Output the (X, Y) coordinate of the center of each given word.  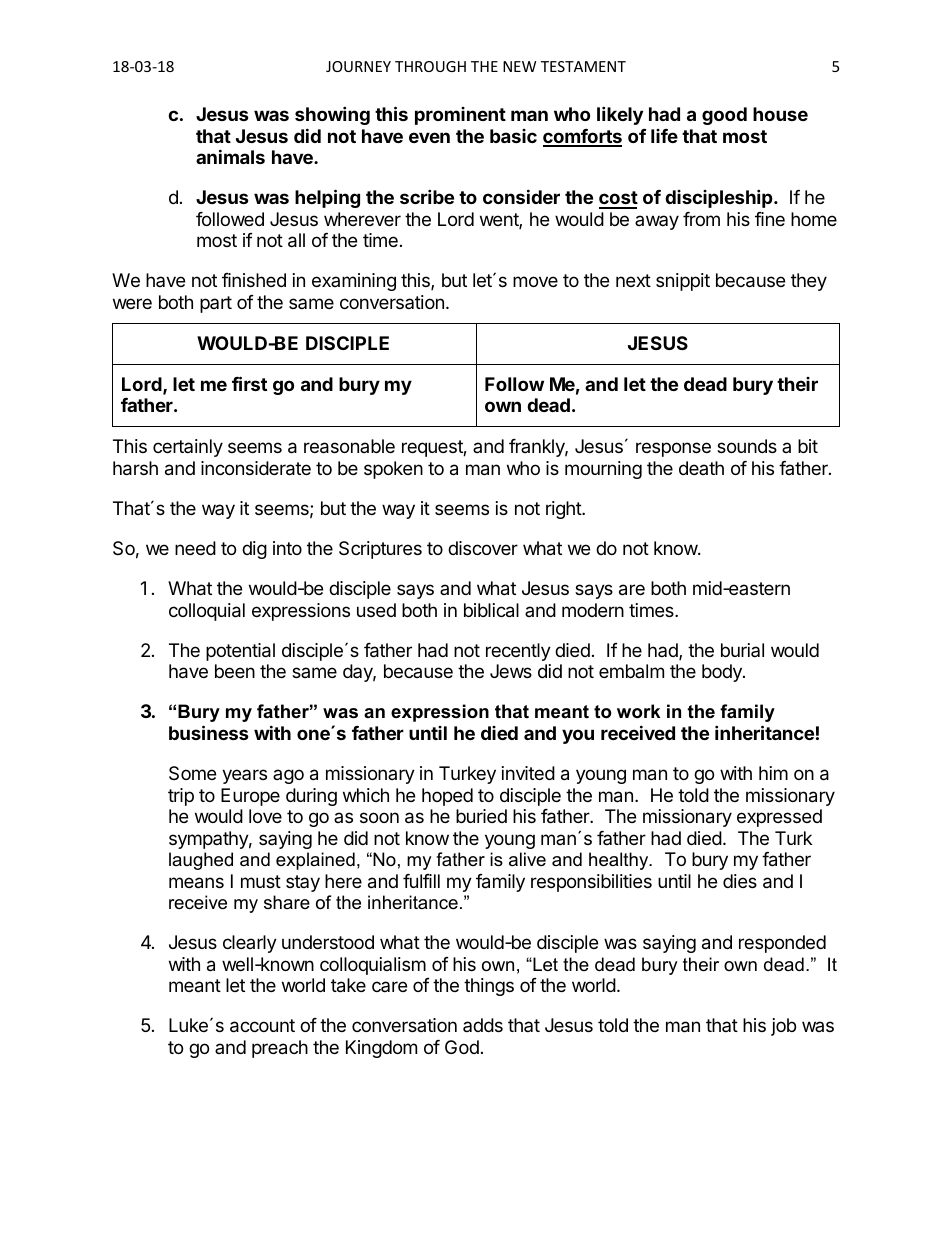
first (249, 383)
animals (230, 156)
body (723, 673)
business (209, 732)
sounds (747, 446)
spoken (393, 470)
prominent (460, 116)
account (262, 1026)
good (724, 116)
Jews (511, 671)
